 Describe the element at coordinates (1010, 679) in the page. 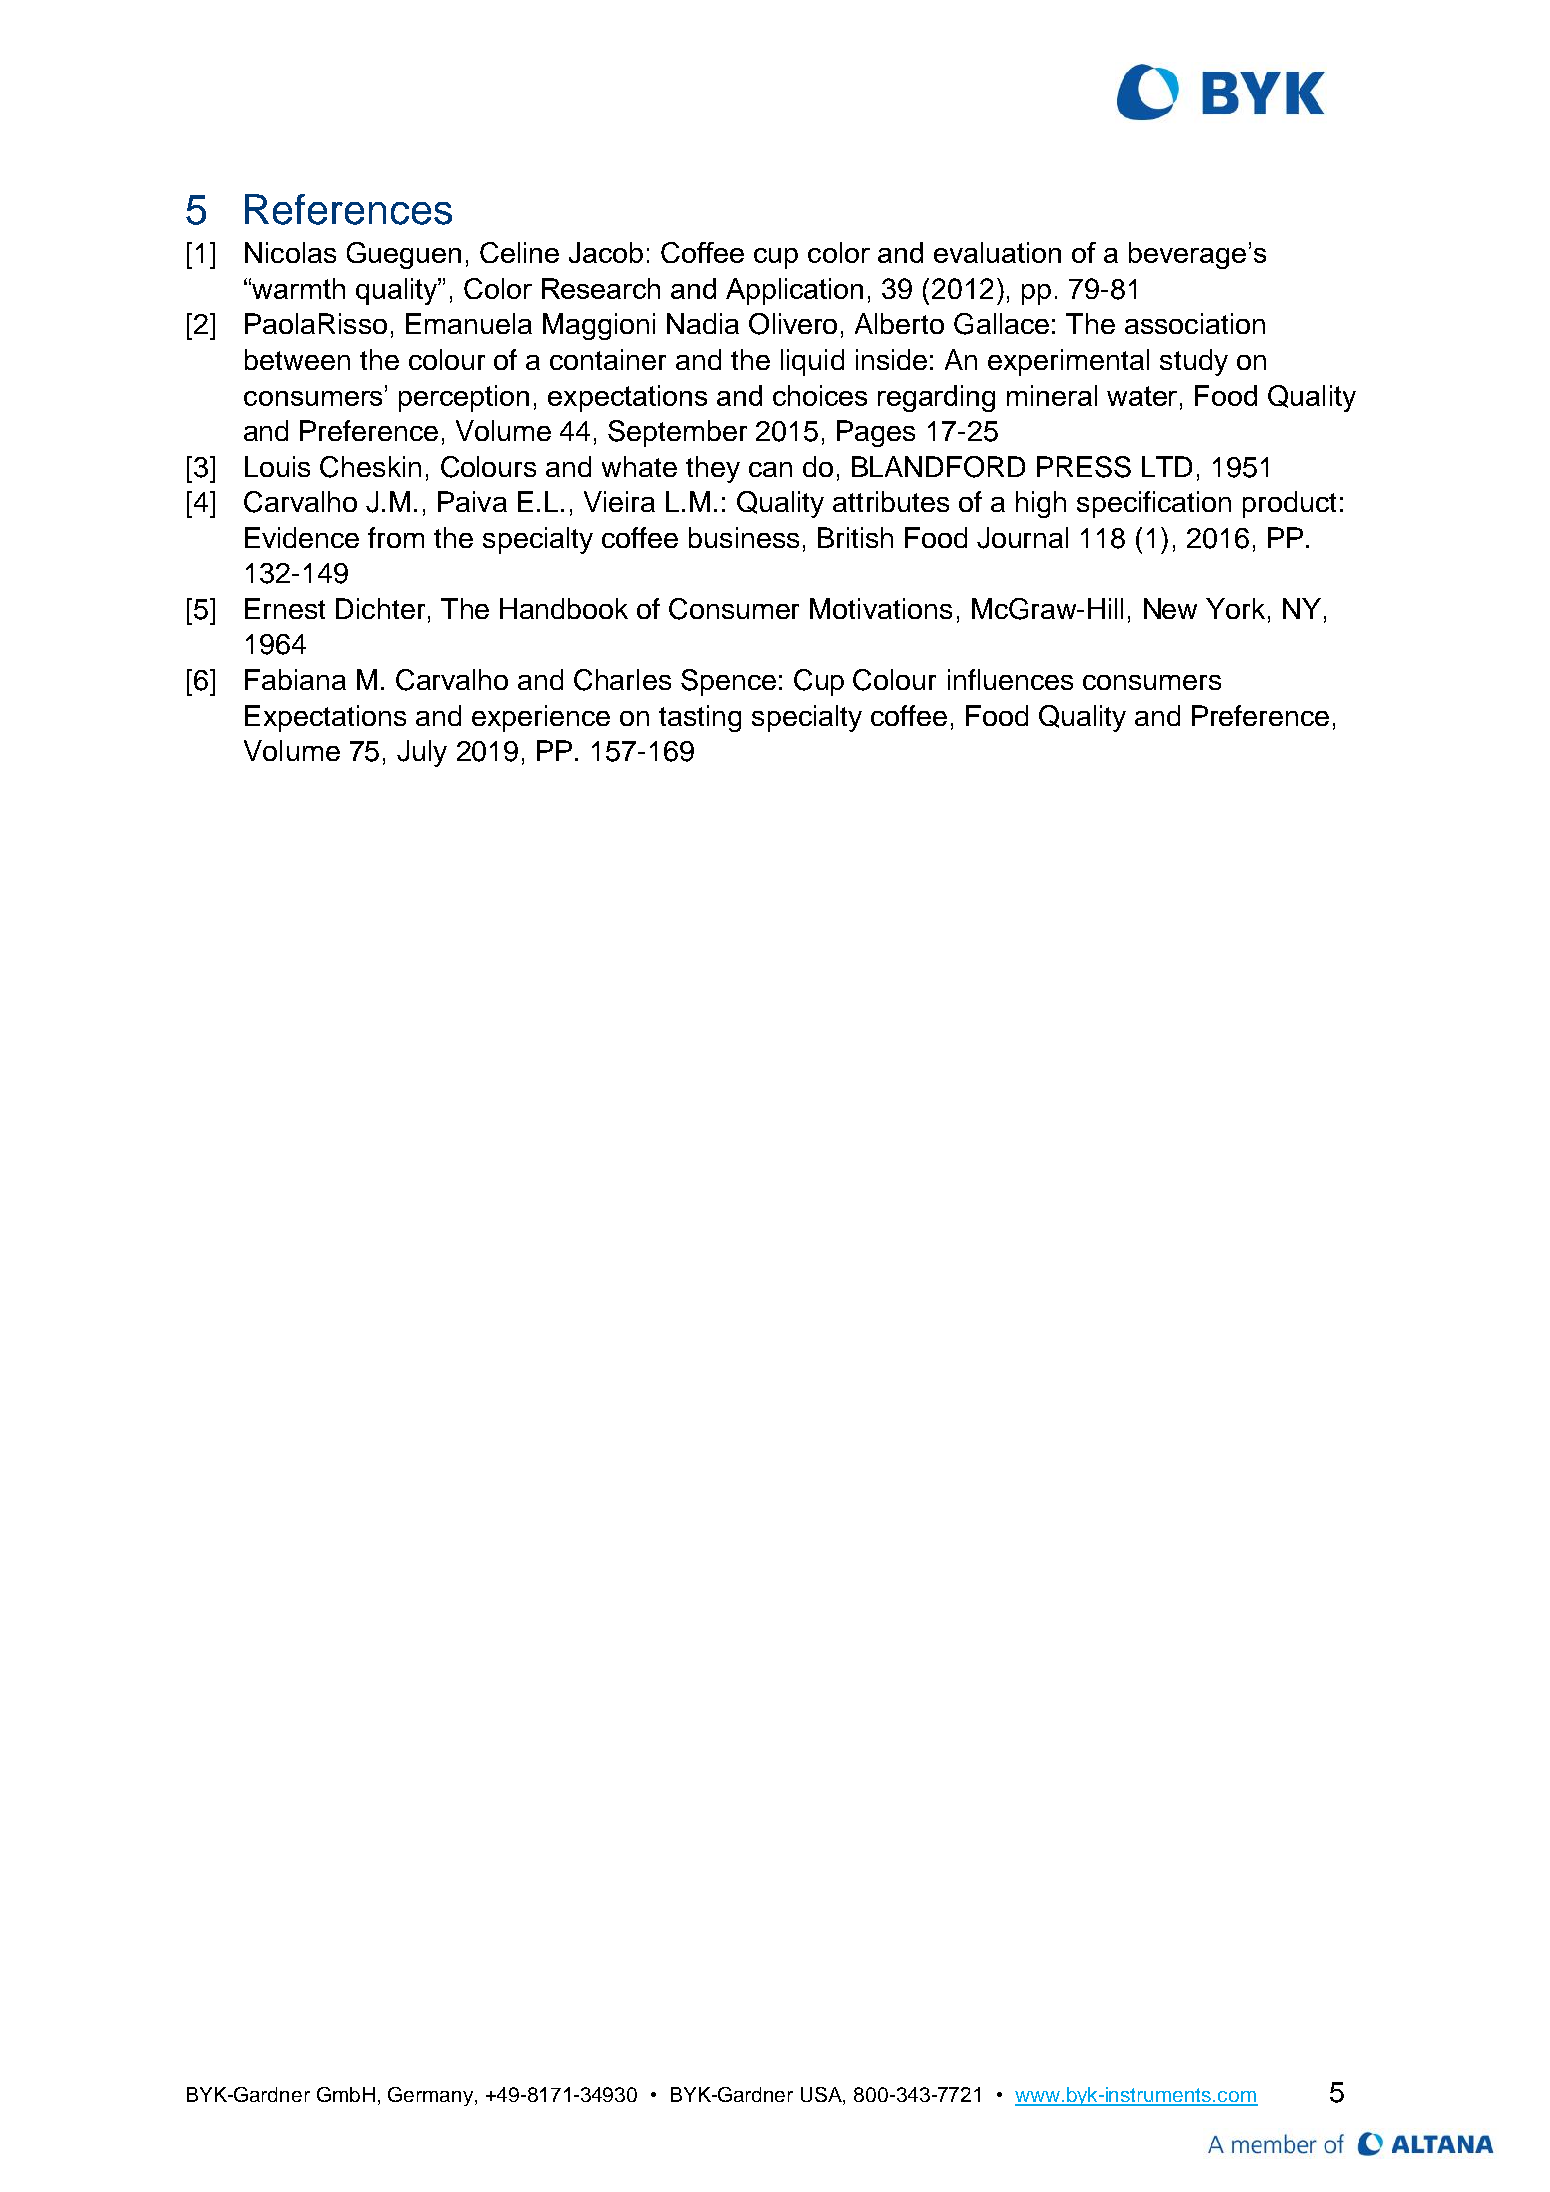

I see `influences` at that location.
